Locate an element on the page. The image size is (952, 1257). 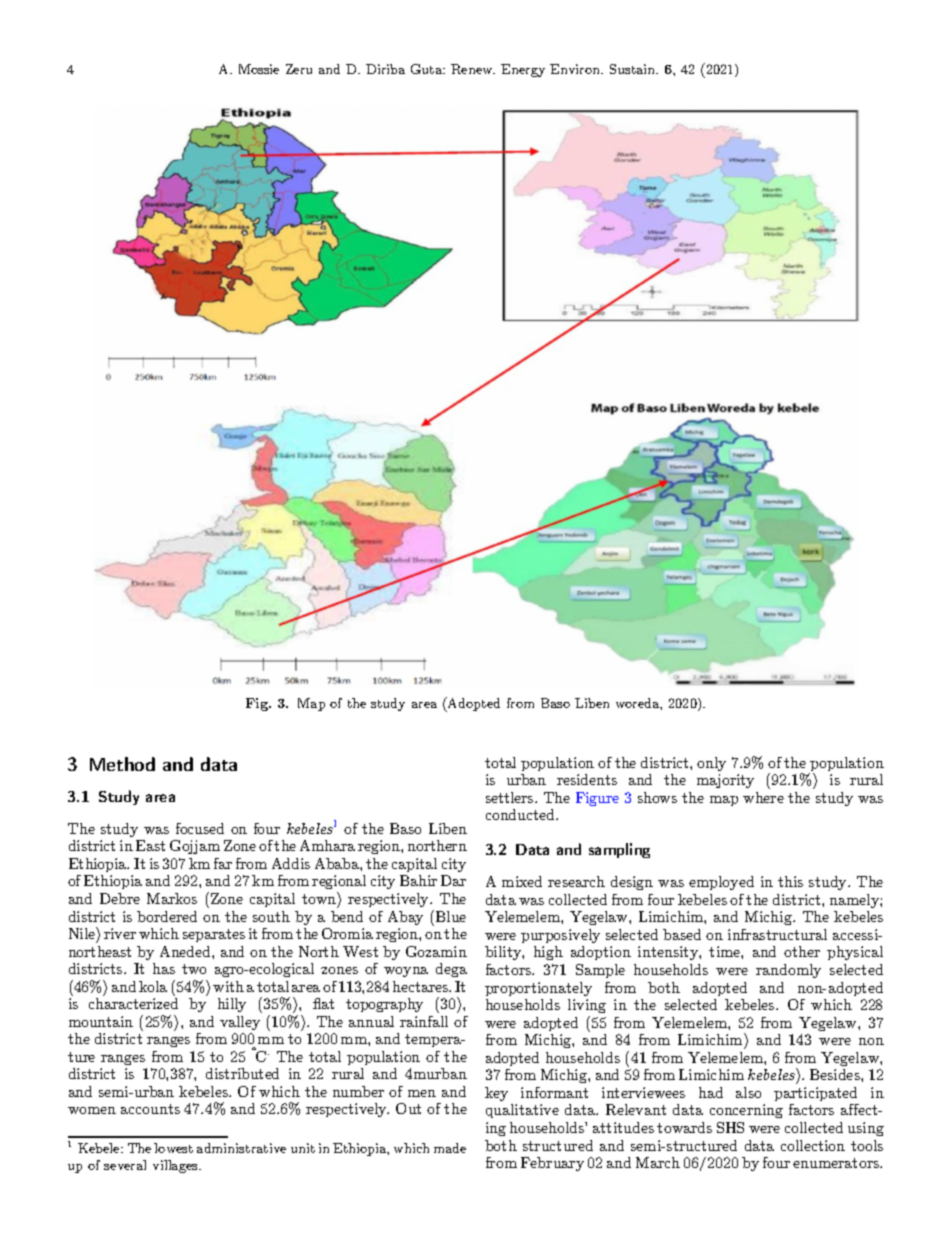
made is located at coordinates (450, 1148).
